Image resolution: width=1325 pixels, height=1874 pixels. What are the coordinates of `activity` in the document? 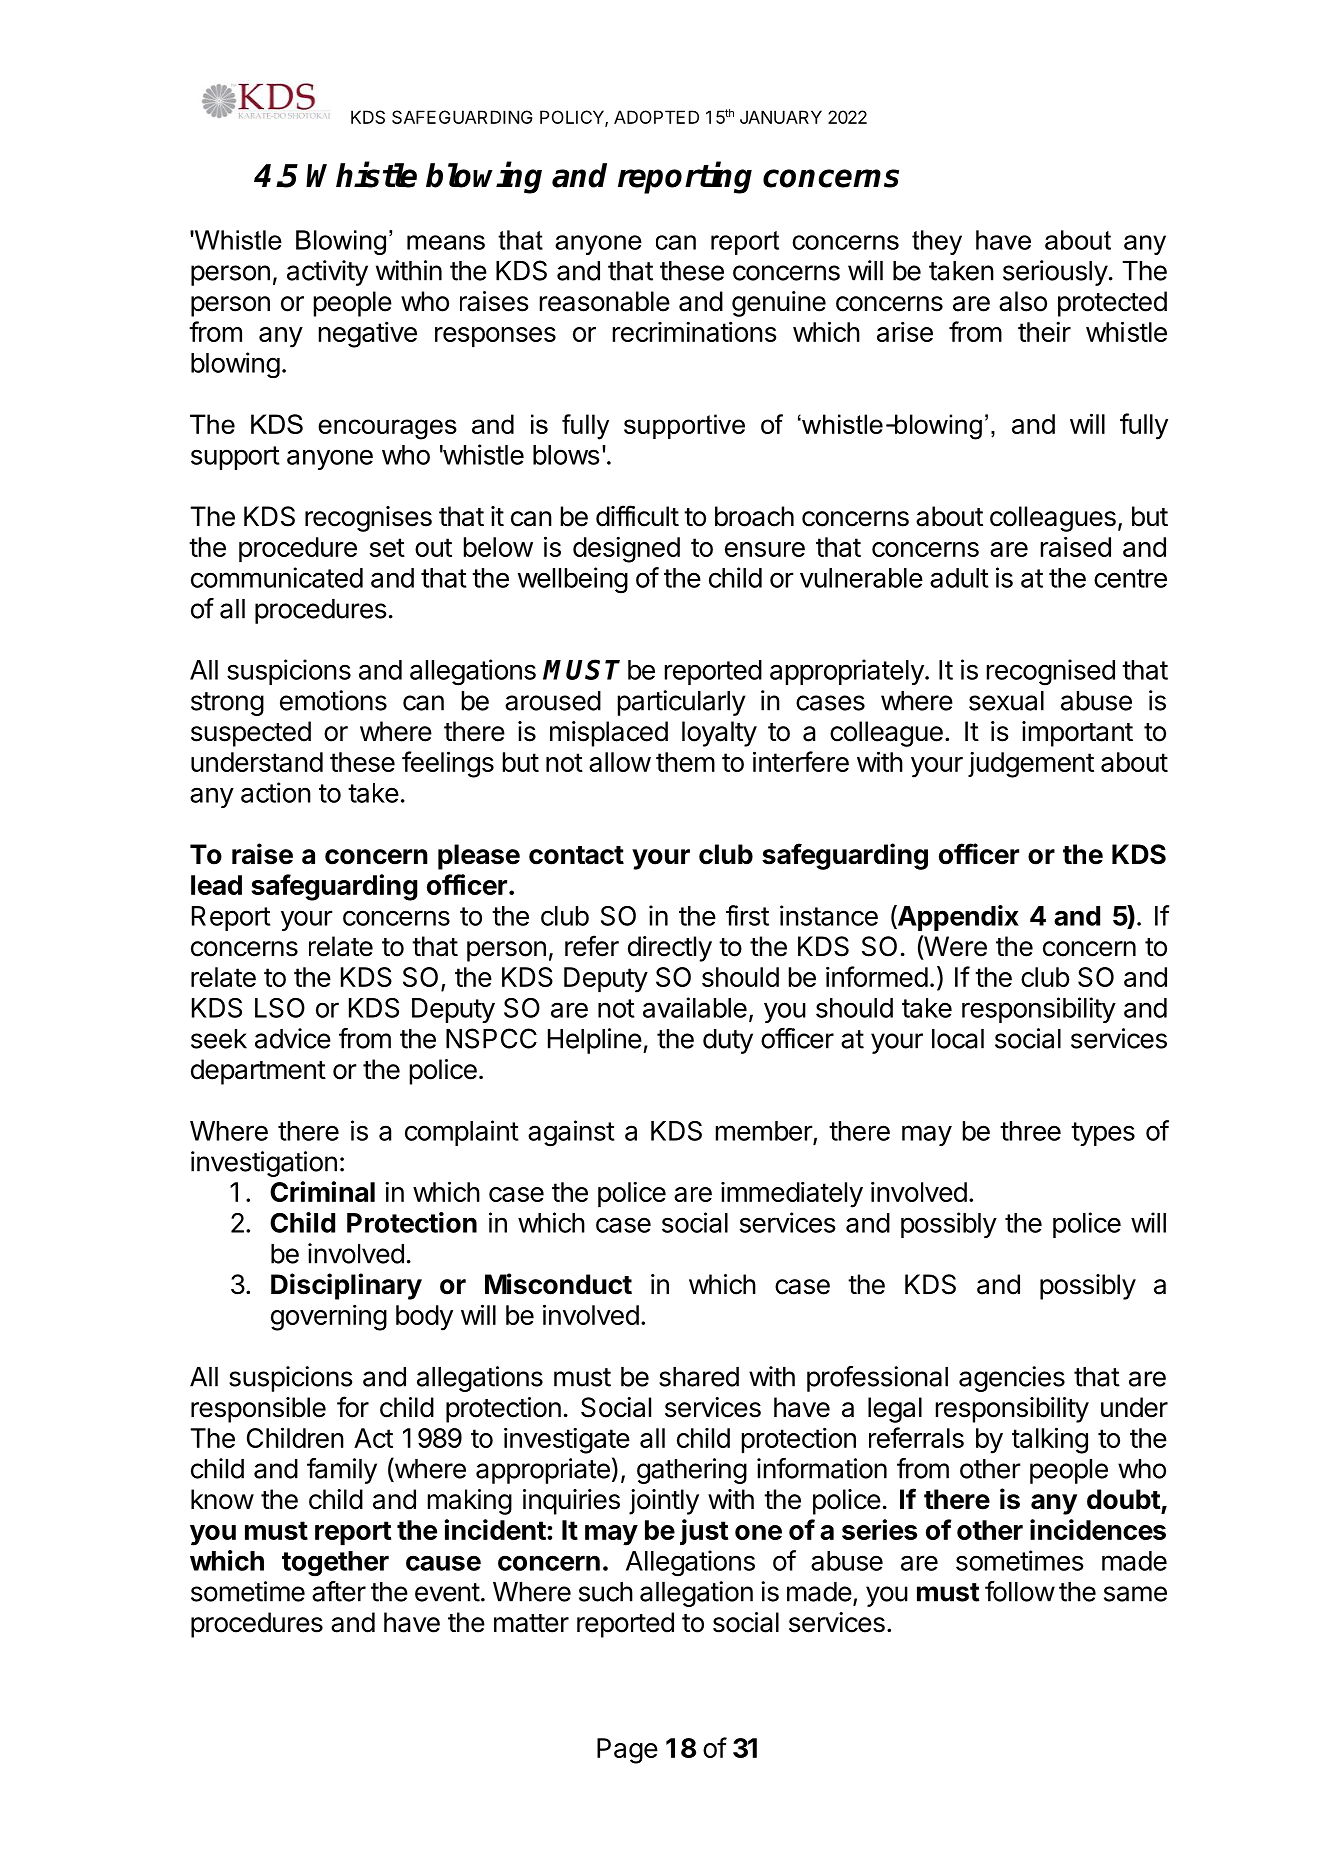 It's located at (327, 273).
